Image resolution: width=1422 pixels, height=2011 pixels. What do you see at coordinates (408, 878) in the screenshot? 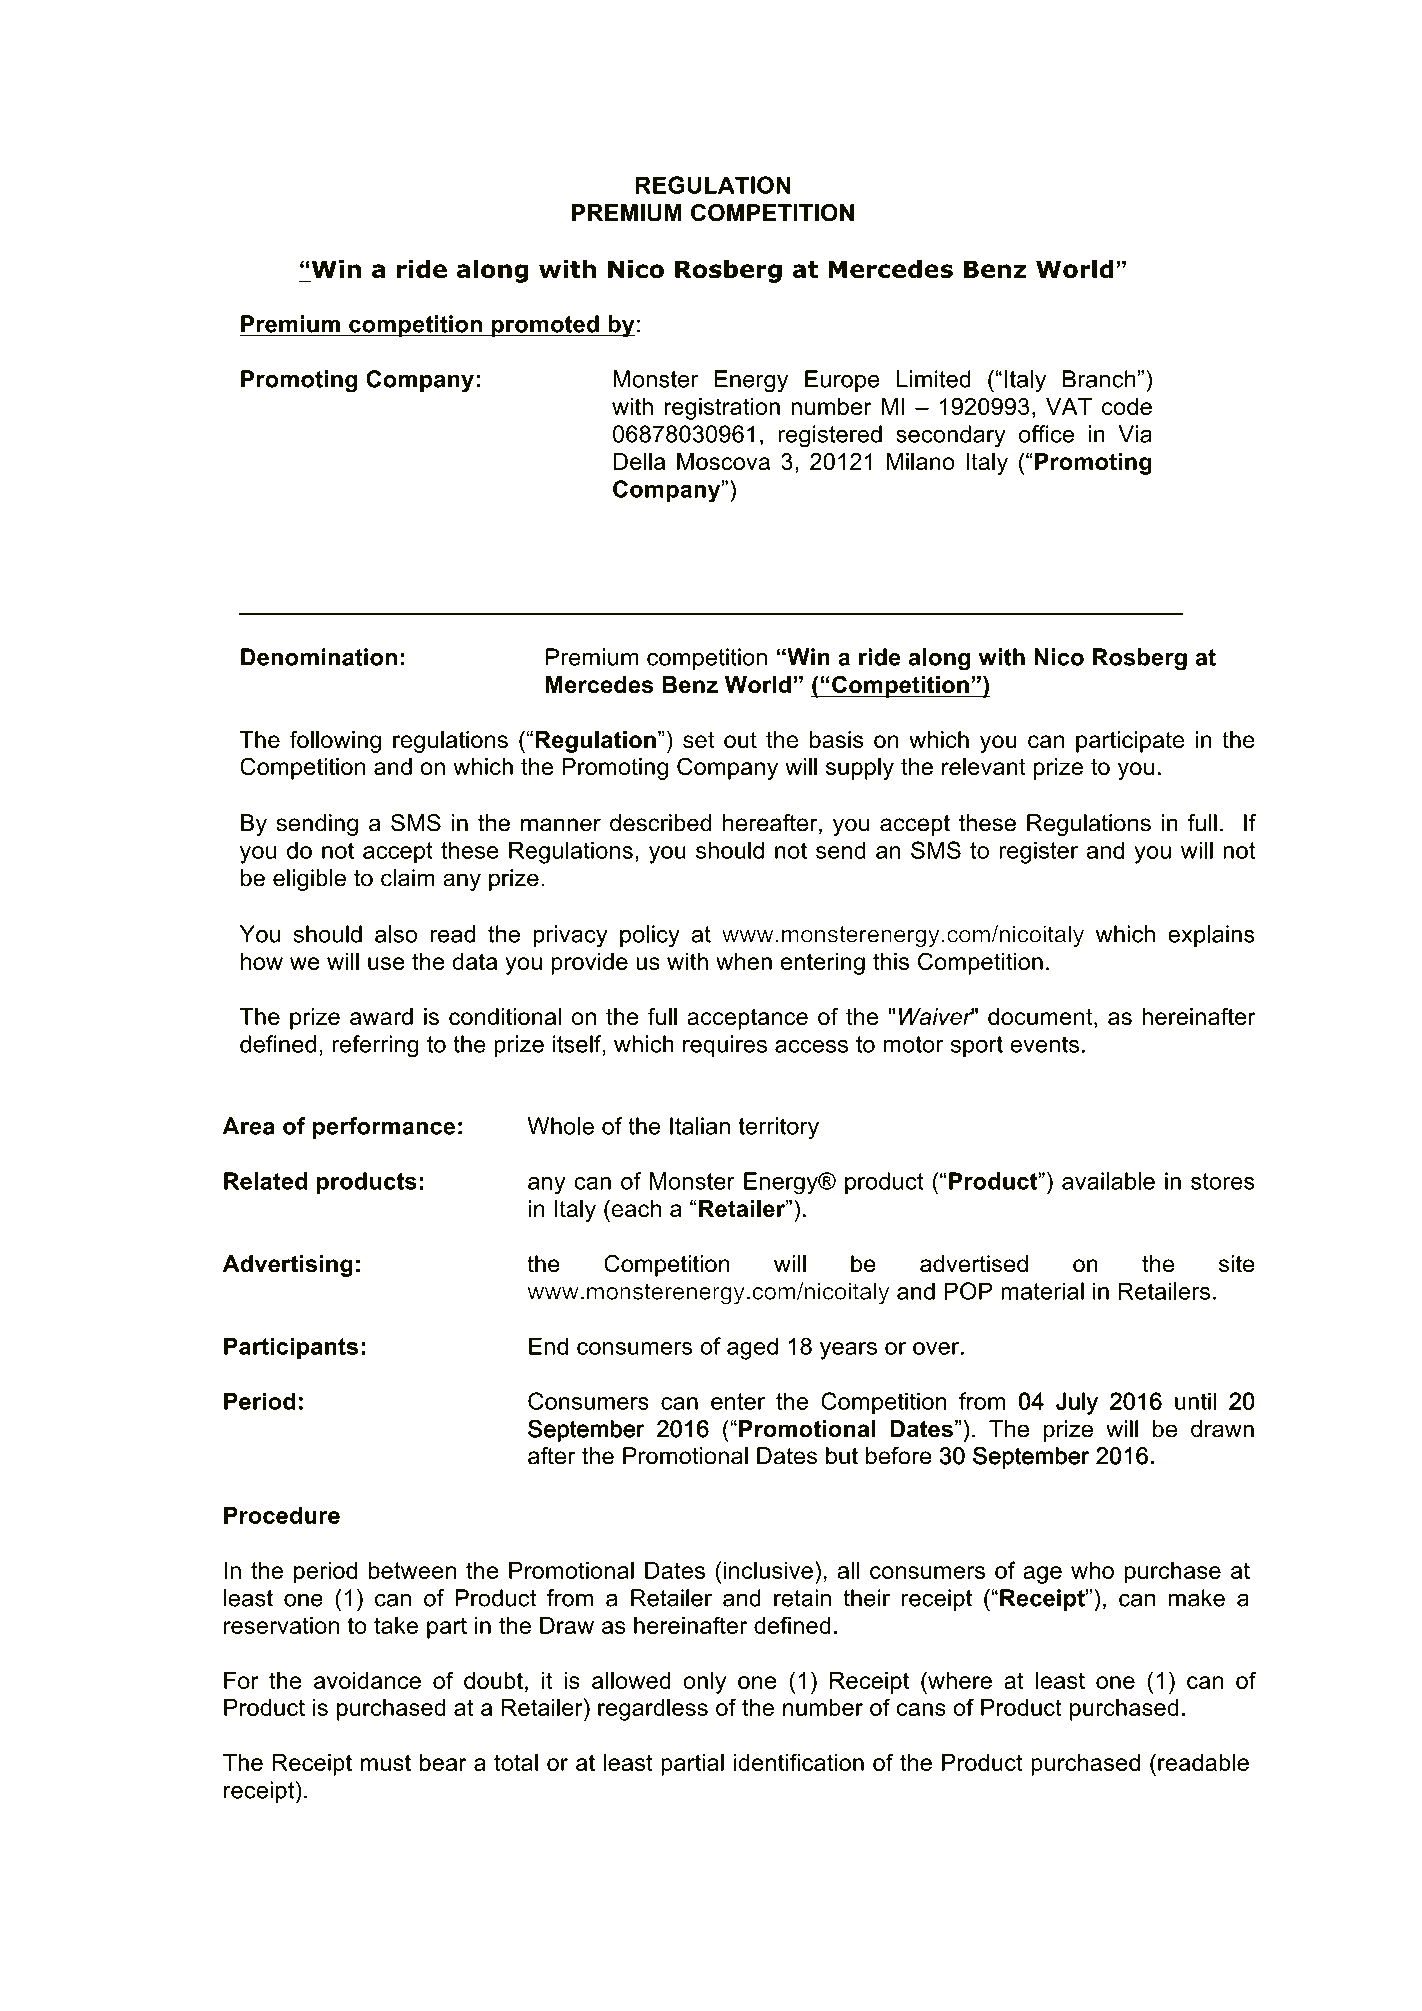
I see `claim` at bounding box center [408, 878].
